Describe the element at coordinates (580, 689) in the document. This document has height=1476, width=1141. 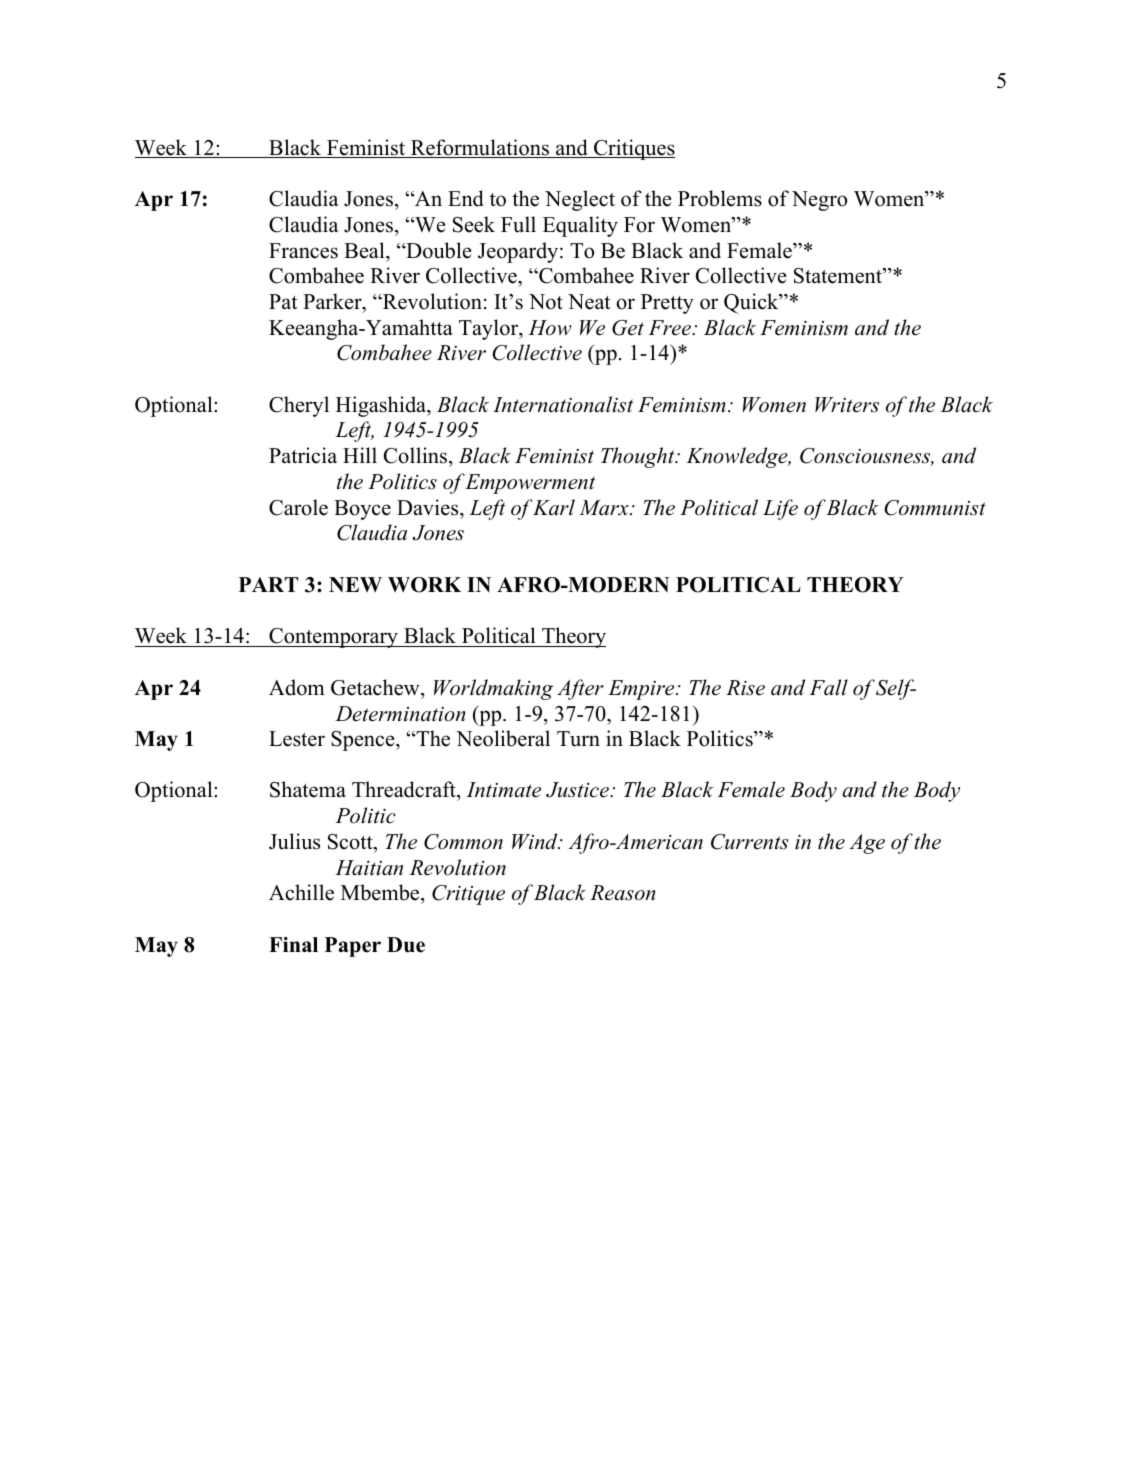
I see `After` at that location.
